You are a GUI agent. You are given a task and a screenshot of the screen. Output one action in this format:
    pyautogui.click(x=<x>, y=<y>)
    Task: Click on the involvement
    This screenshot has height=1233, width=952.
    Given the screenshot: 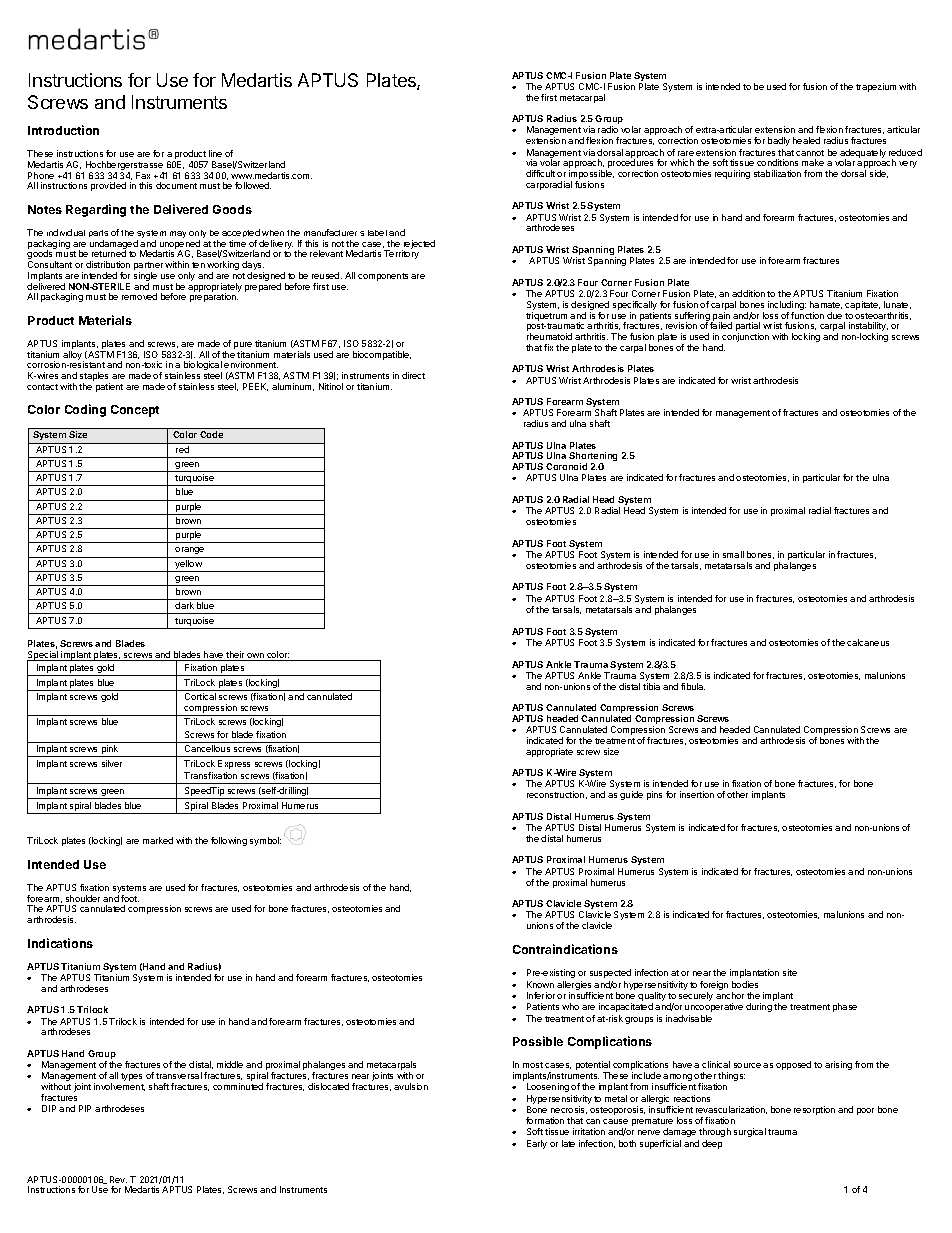 What is the action you would take?
    pyautogui.click(x=119, y=1087)
